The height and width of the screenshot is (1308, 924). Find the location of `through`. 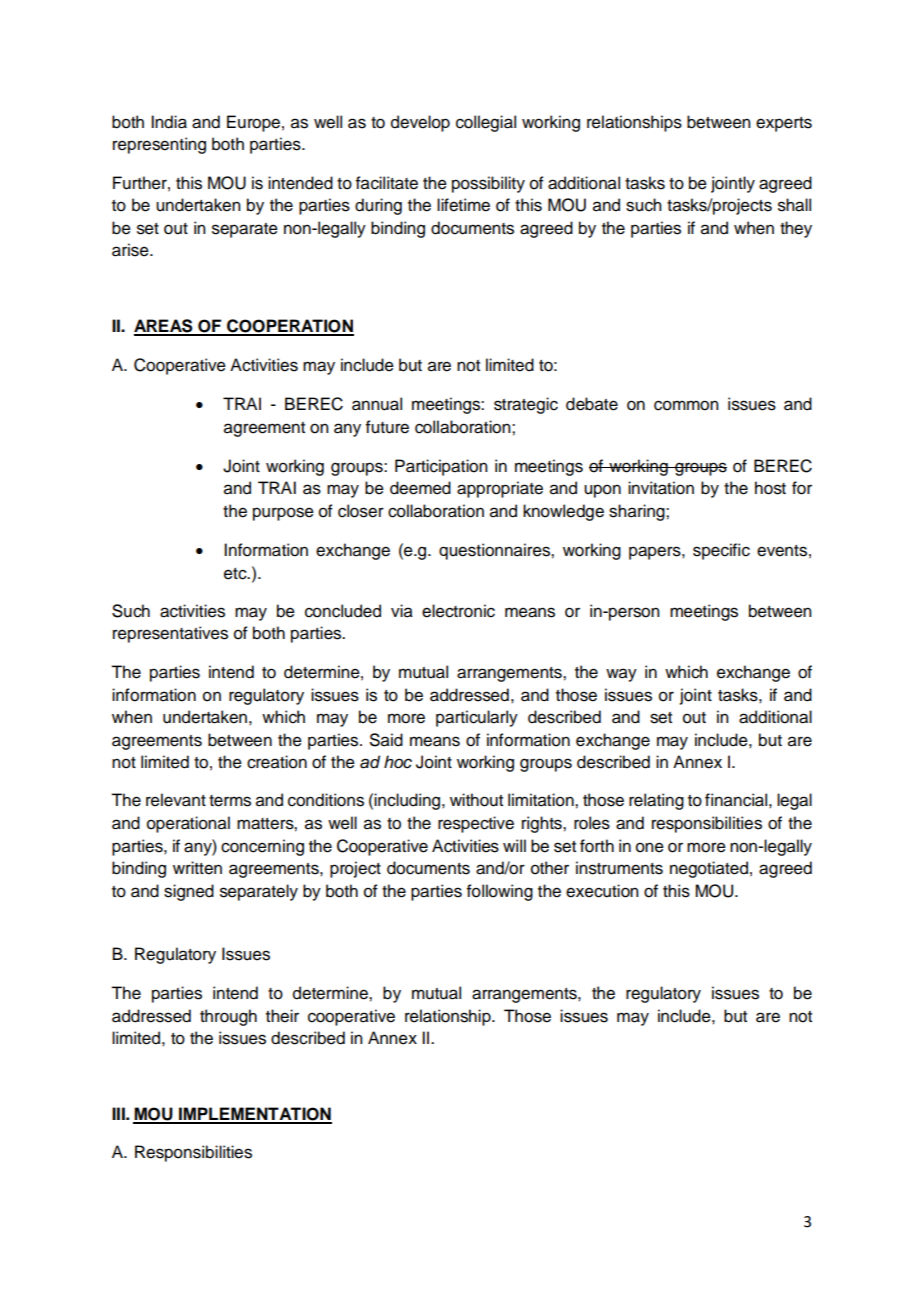

through is located at coordinates (228, 1017).
